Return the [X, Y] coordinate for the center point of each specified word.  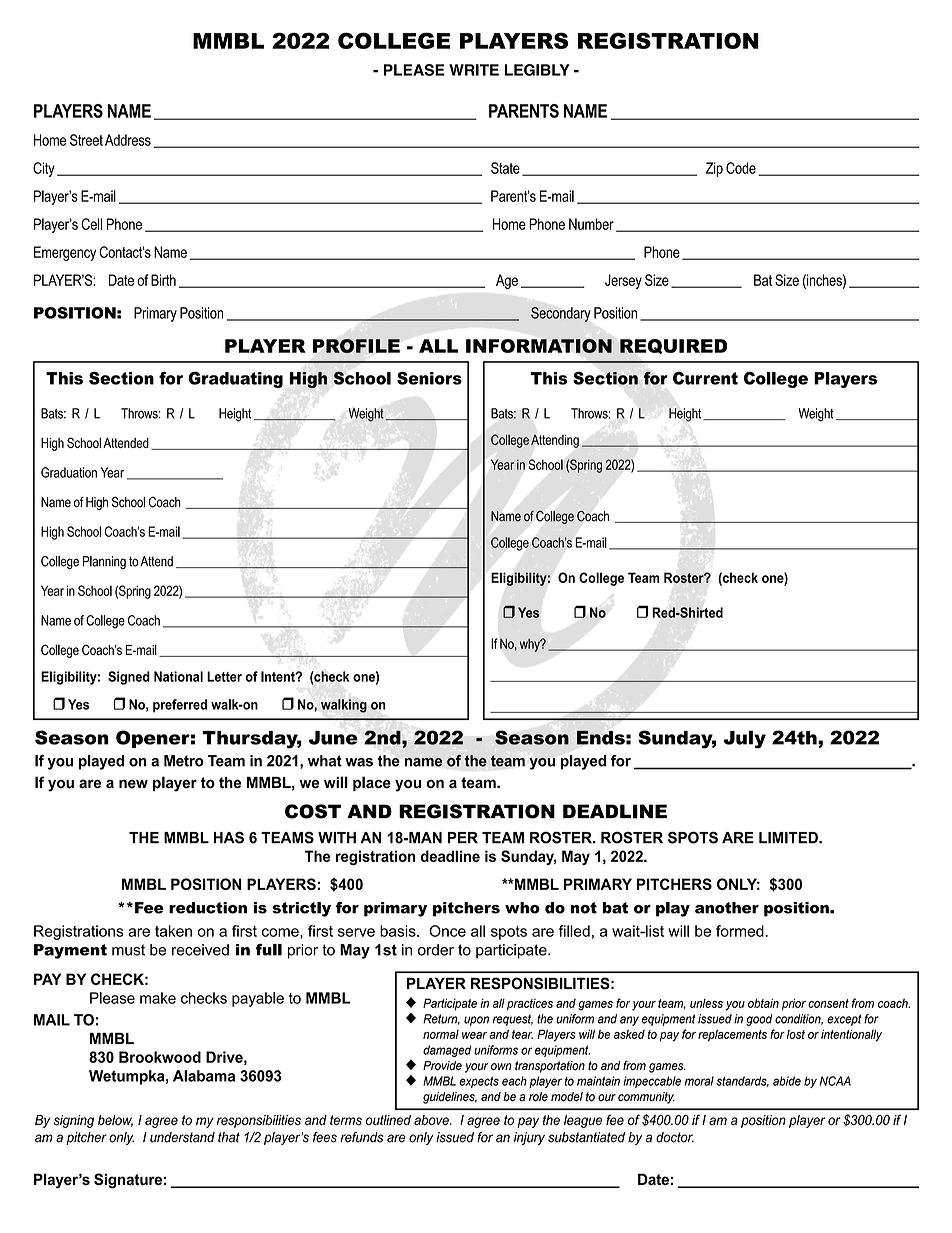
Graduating [235, 380]
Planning [104, 563]
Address [128, 140]
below [115, 1121]
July [744, 739]
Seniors [429, 378]
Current [705, 378]
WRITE [474, 70]
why [531, 645]
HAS [229, 837]
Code [741, 168]
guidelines [450, 1098]
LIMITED [789, 838]
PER [463, 837]
